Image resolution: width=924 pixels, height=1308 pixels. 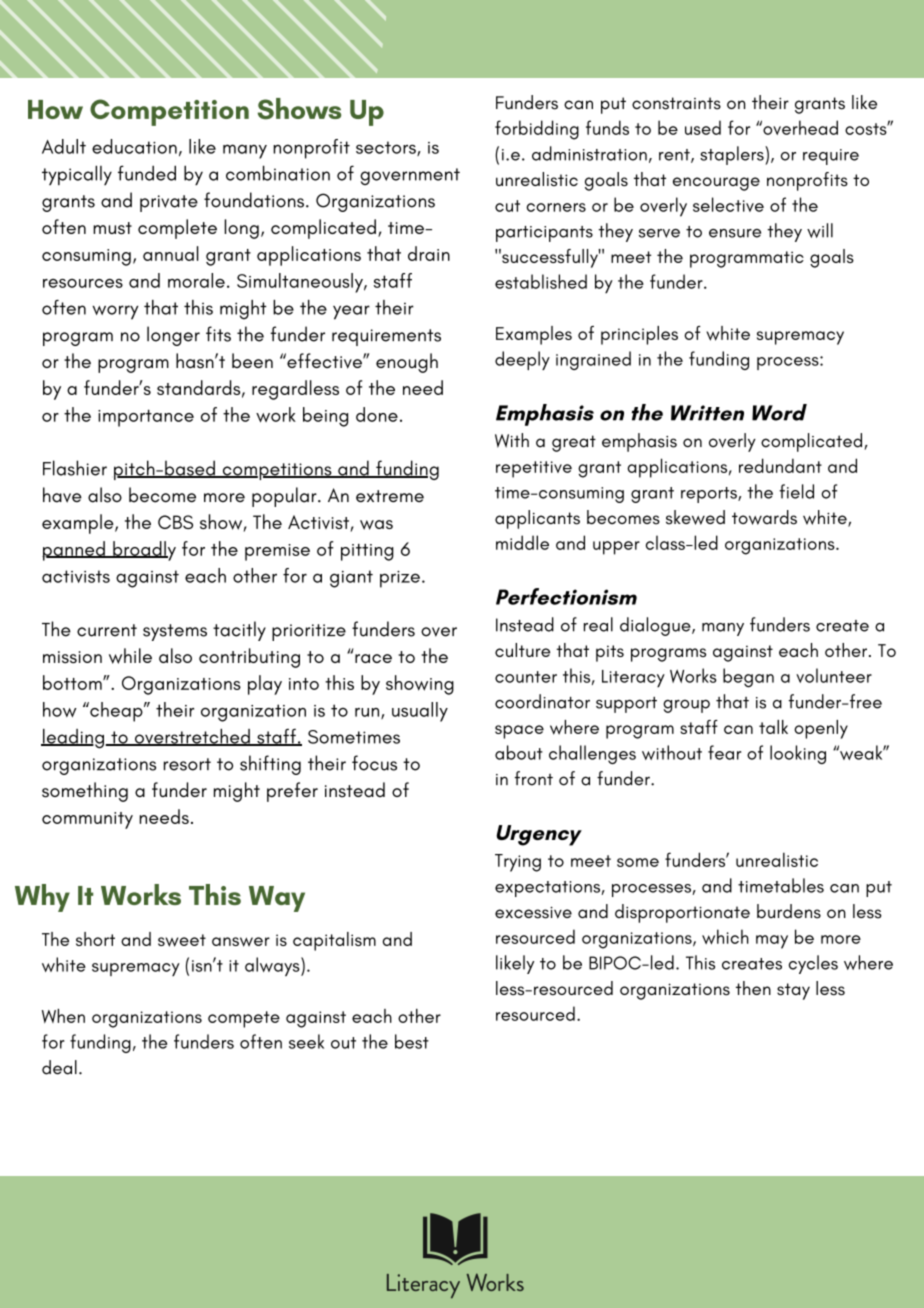 I want to click on When, so click(x=63, y=1016).
